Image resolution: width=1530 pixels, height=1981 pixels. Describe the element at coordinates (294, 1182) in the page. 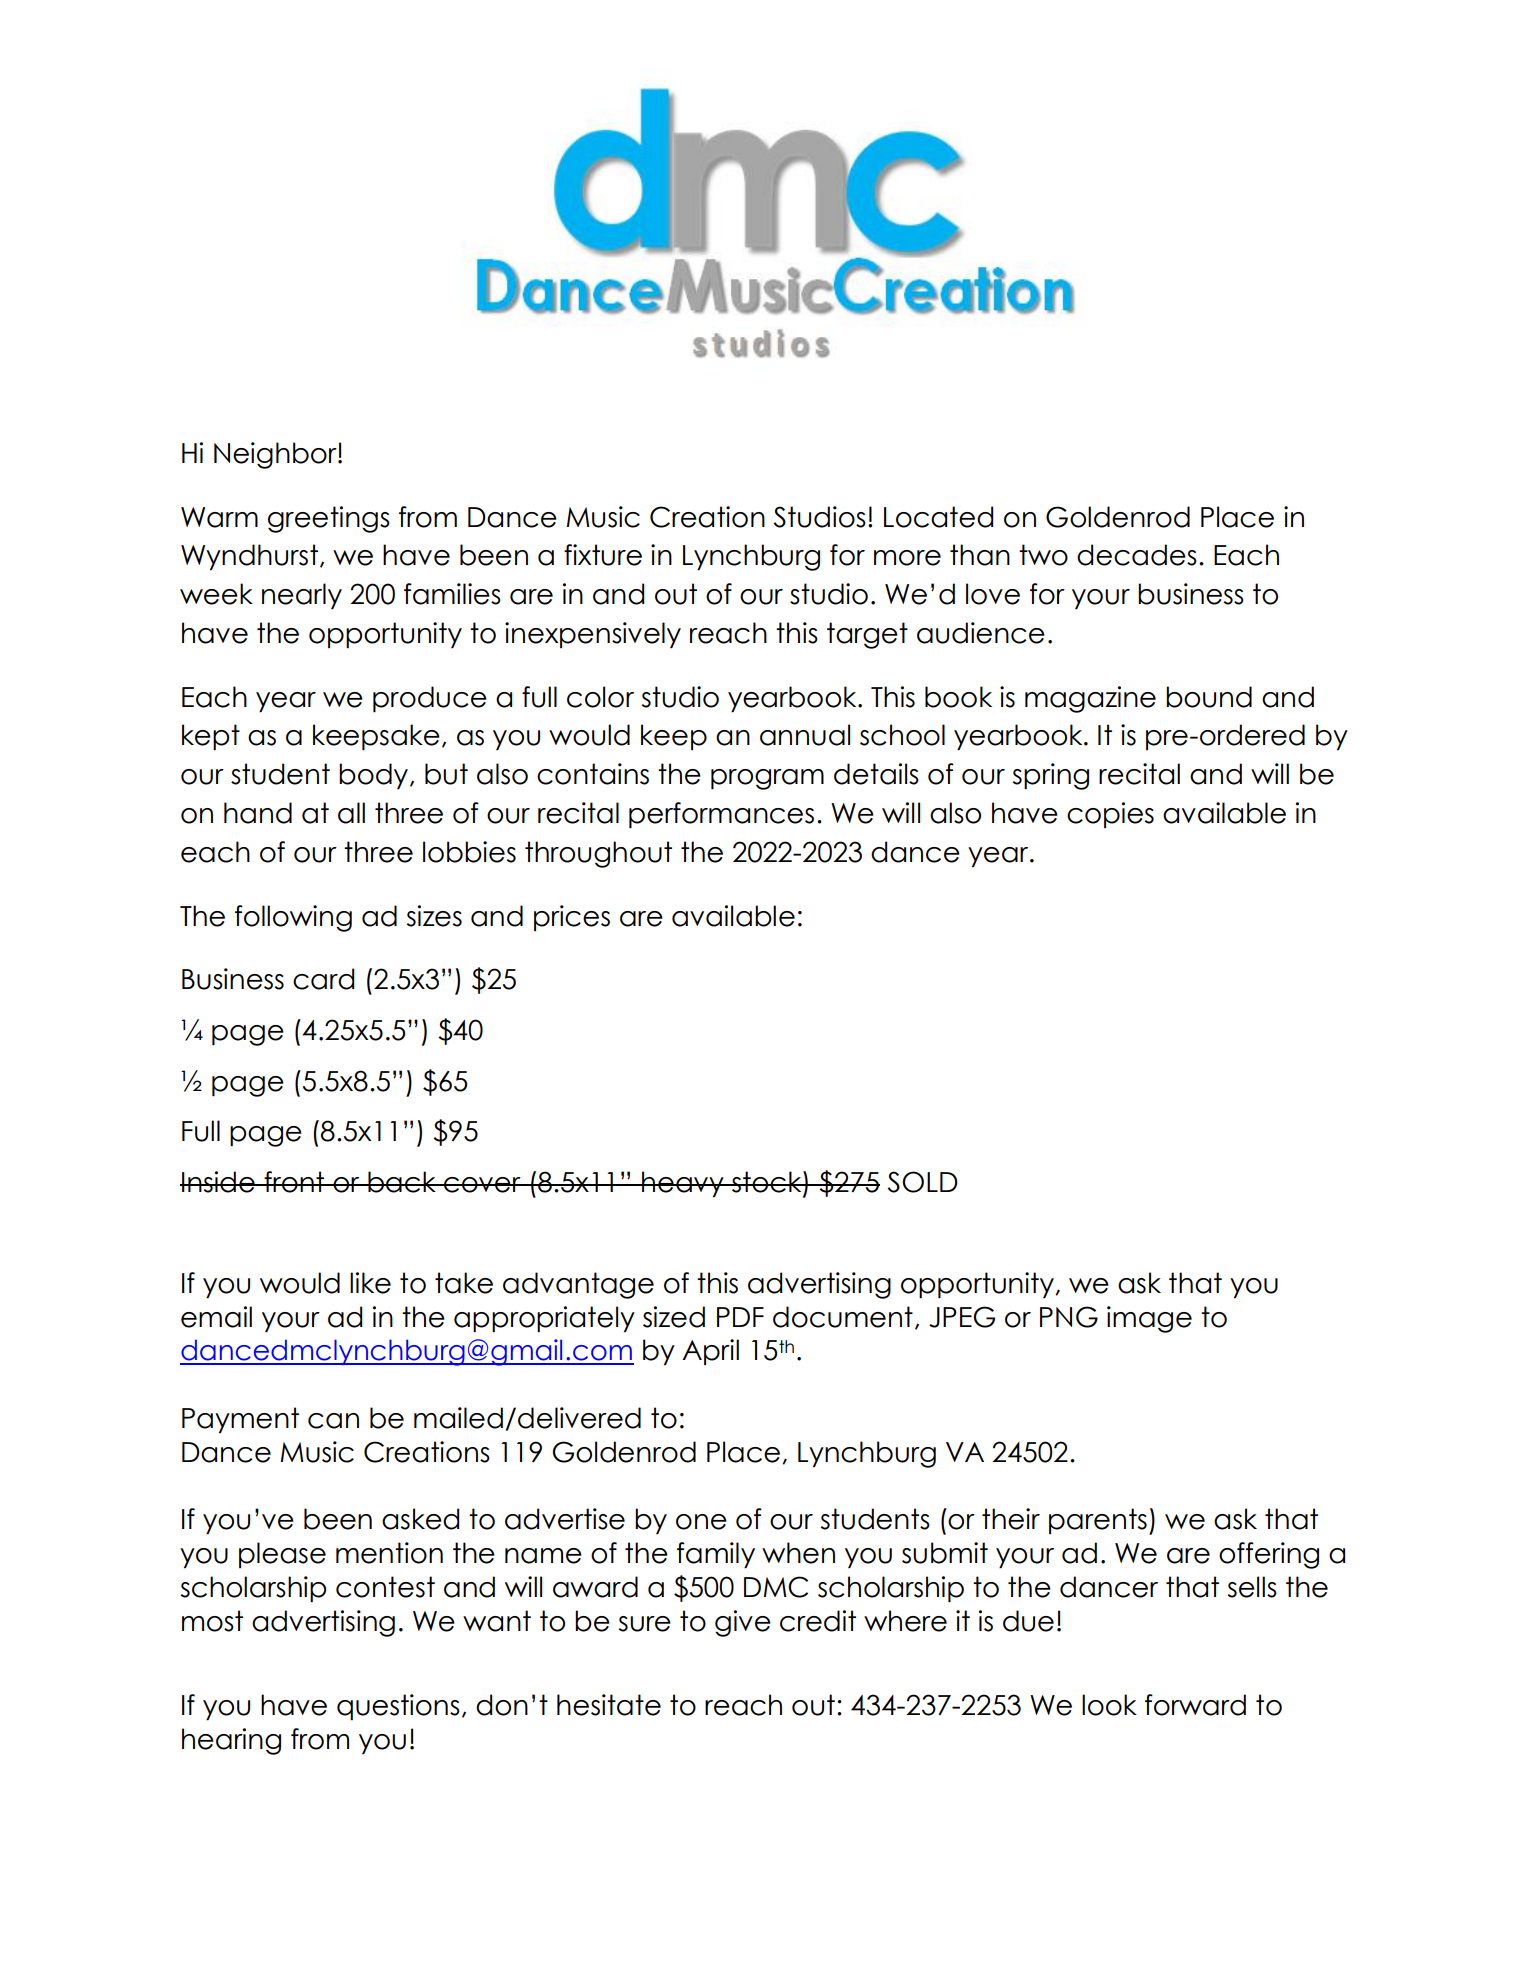

I see `front` at that location.
